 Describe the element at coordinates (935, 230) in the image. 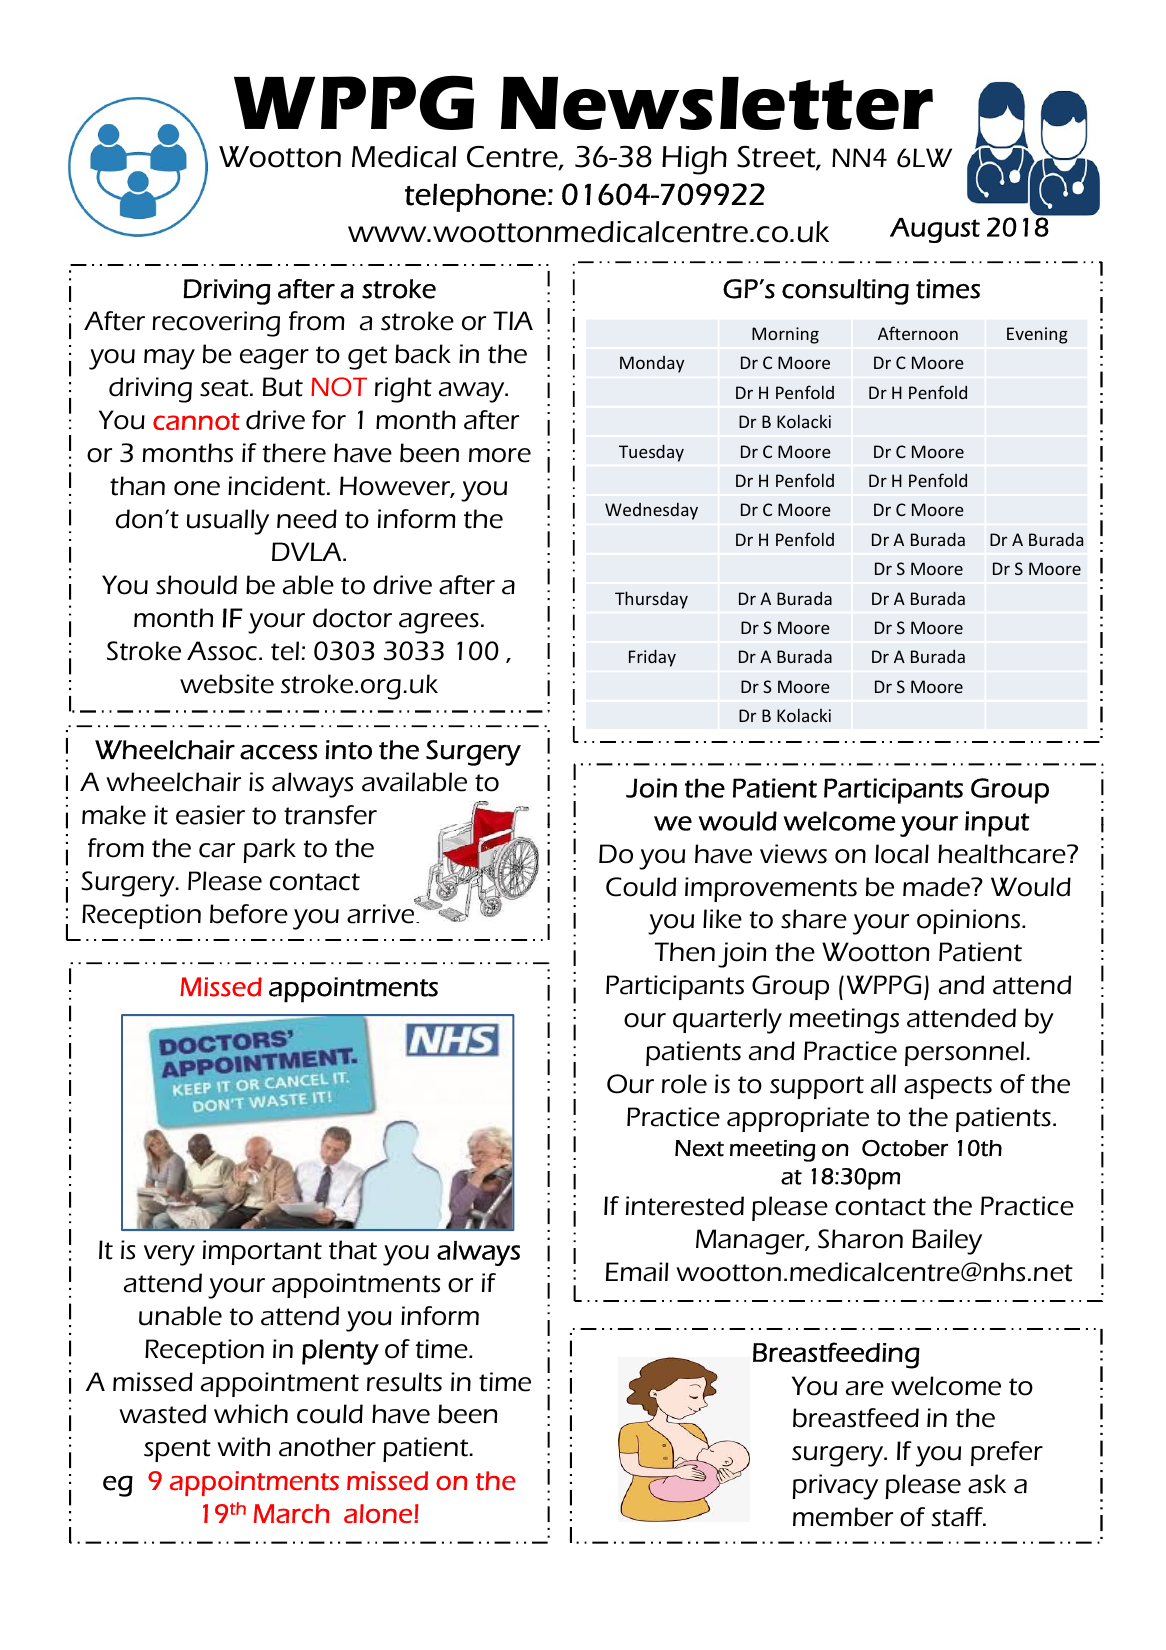

I see `August` at that location.
